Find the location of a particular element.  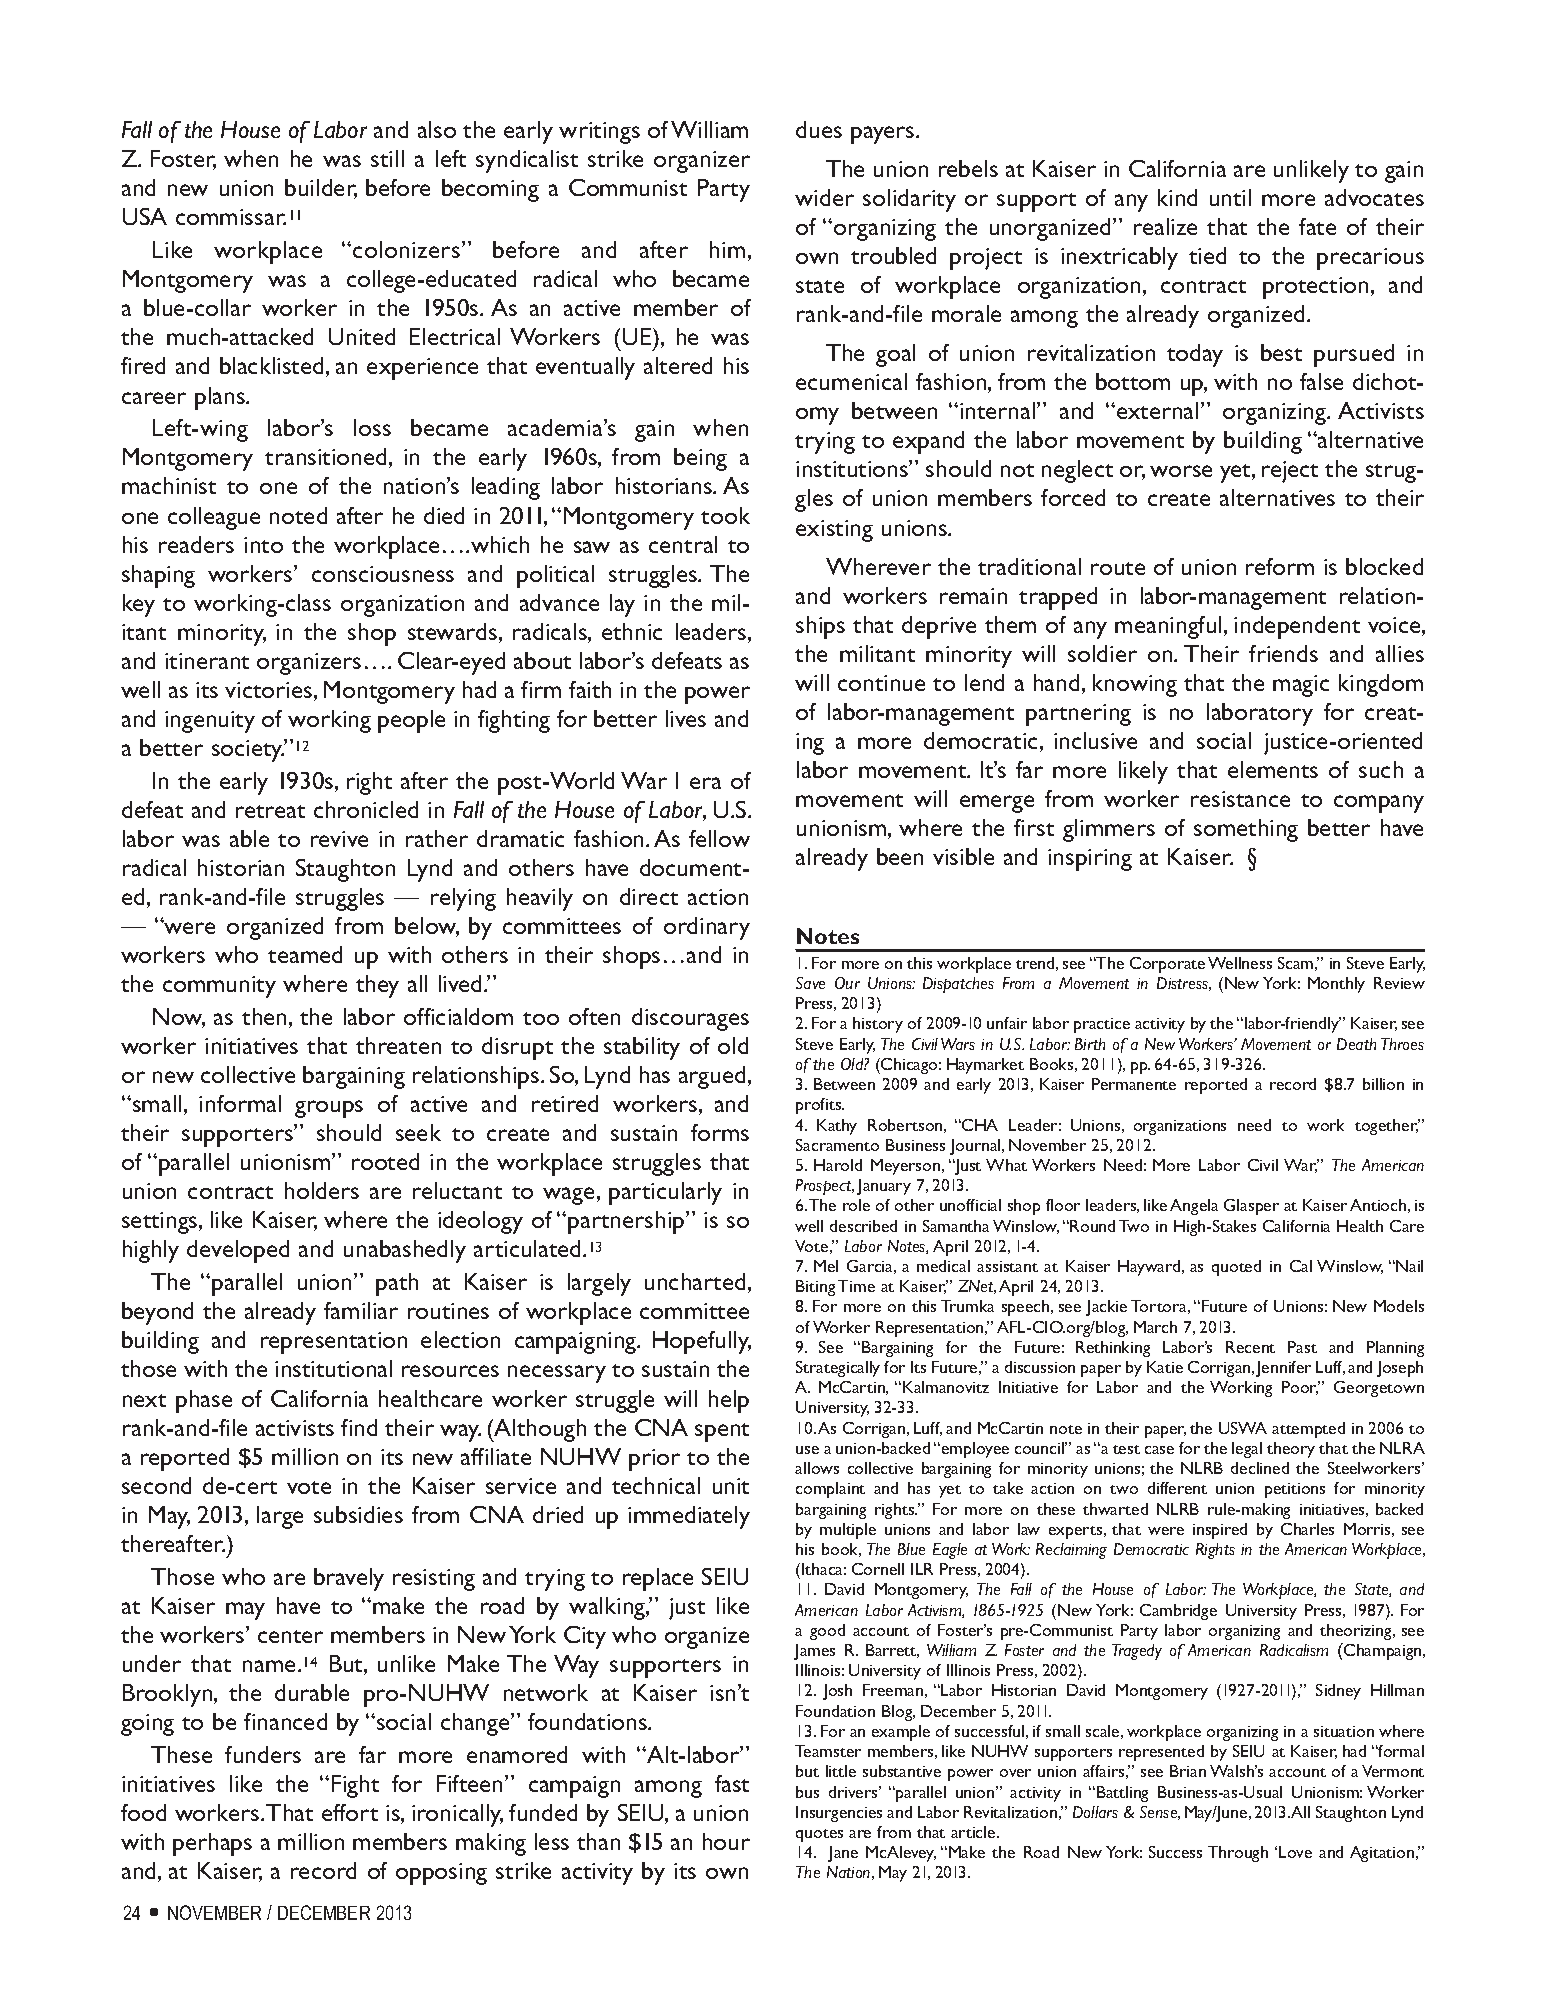

into is located at coordinates (263, 545).
